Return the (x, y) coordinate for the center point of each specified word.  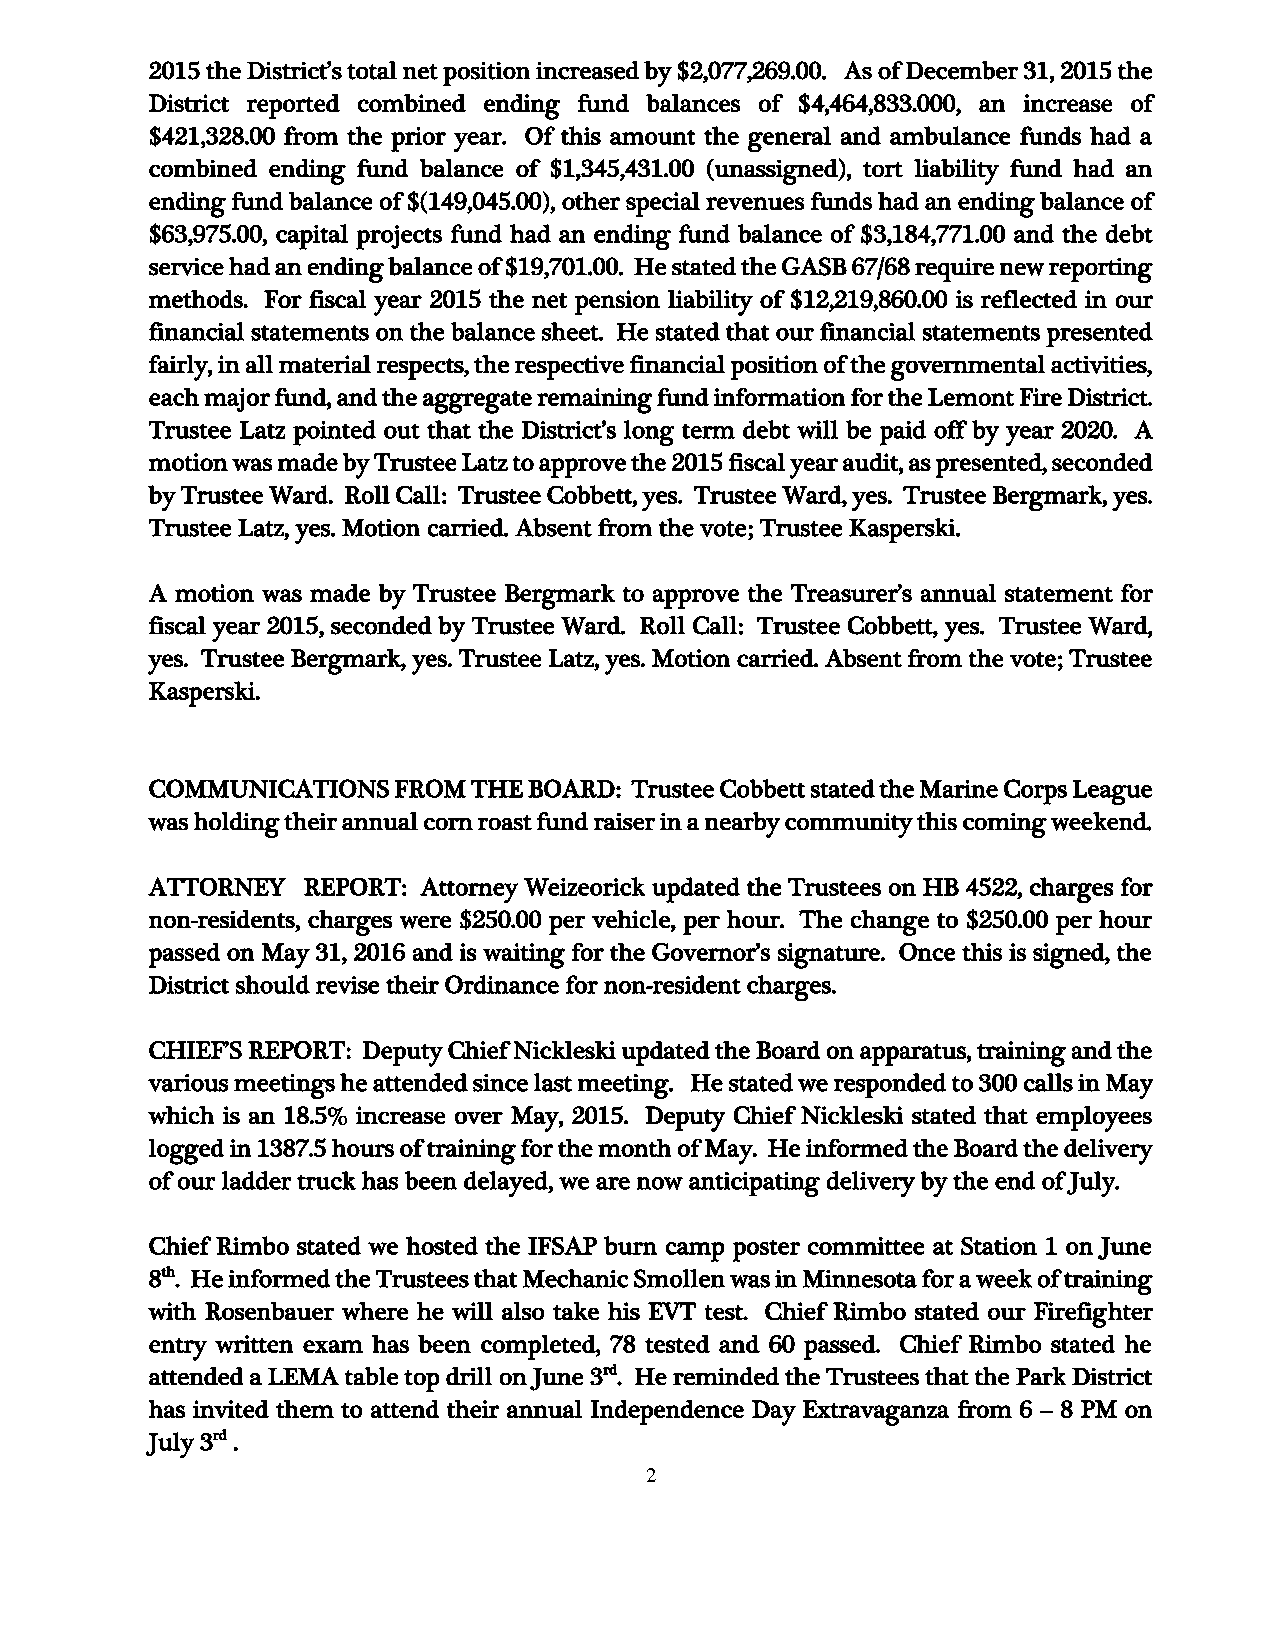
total (372, 70)
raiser (624, 821)
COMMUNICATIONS (269, 788)
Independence (667, 1412)
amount (652, 137)
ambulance (950, 135)
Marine (959, 789)
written (254, 1344)
